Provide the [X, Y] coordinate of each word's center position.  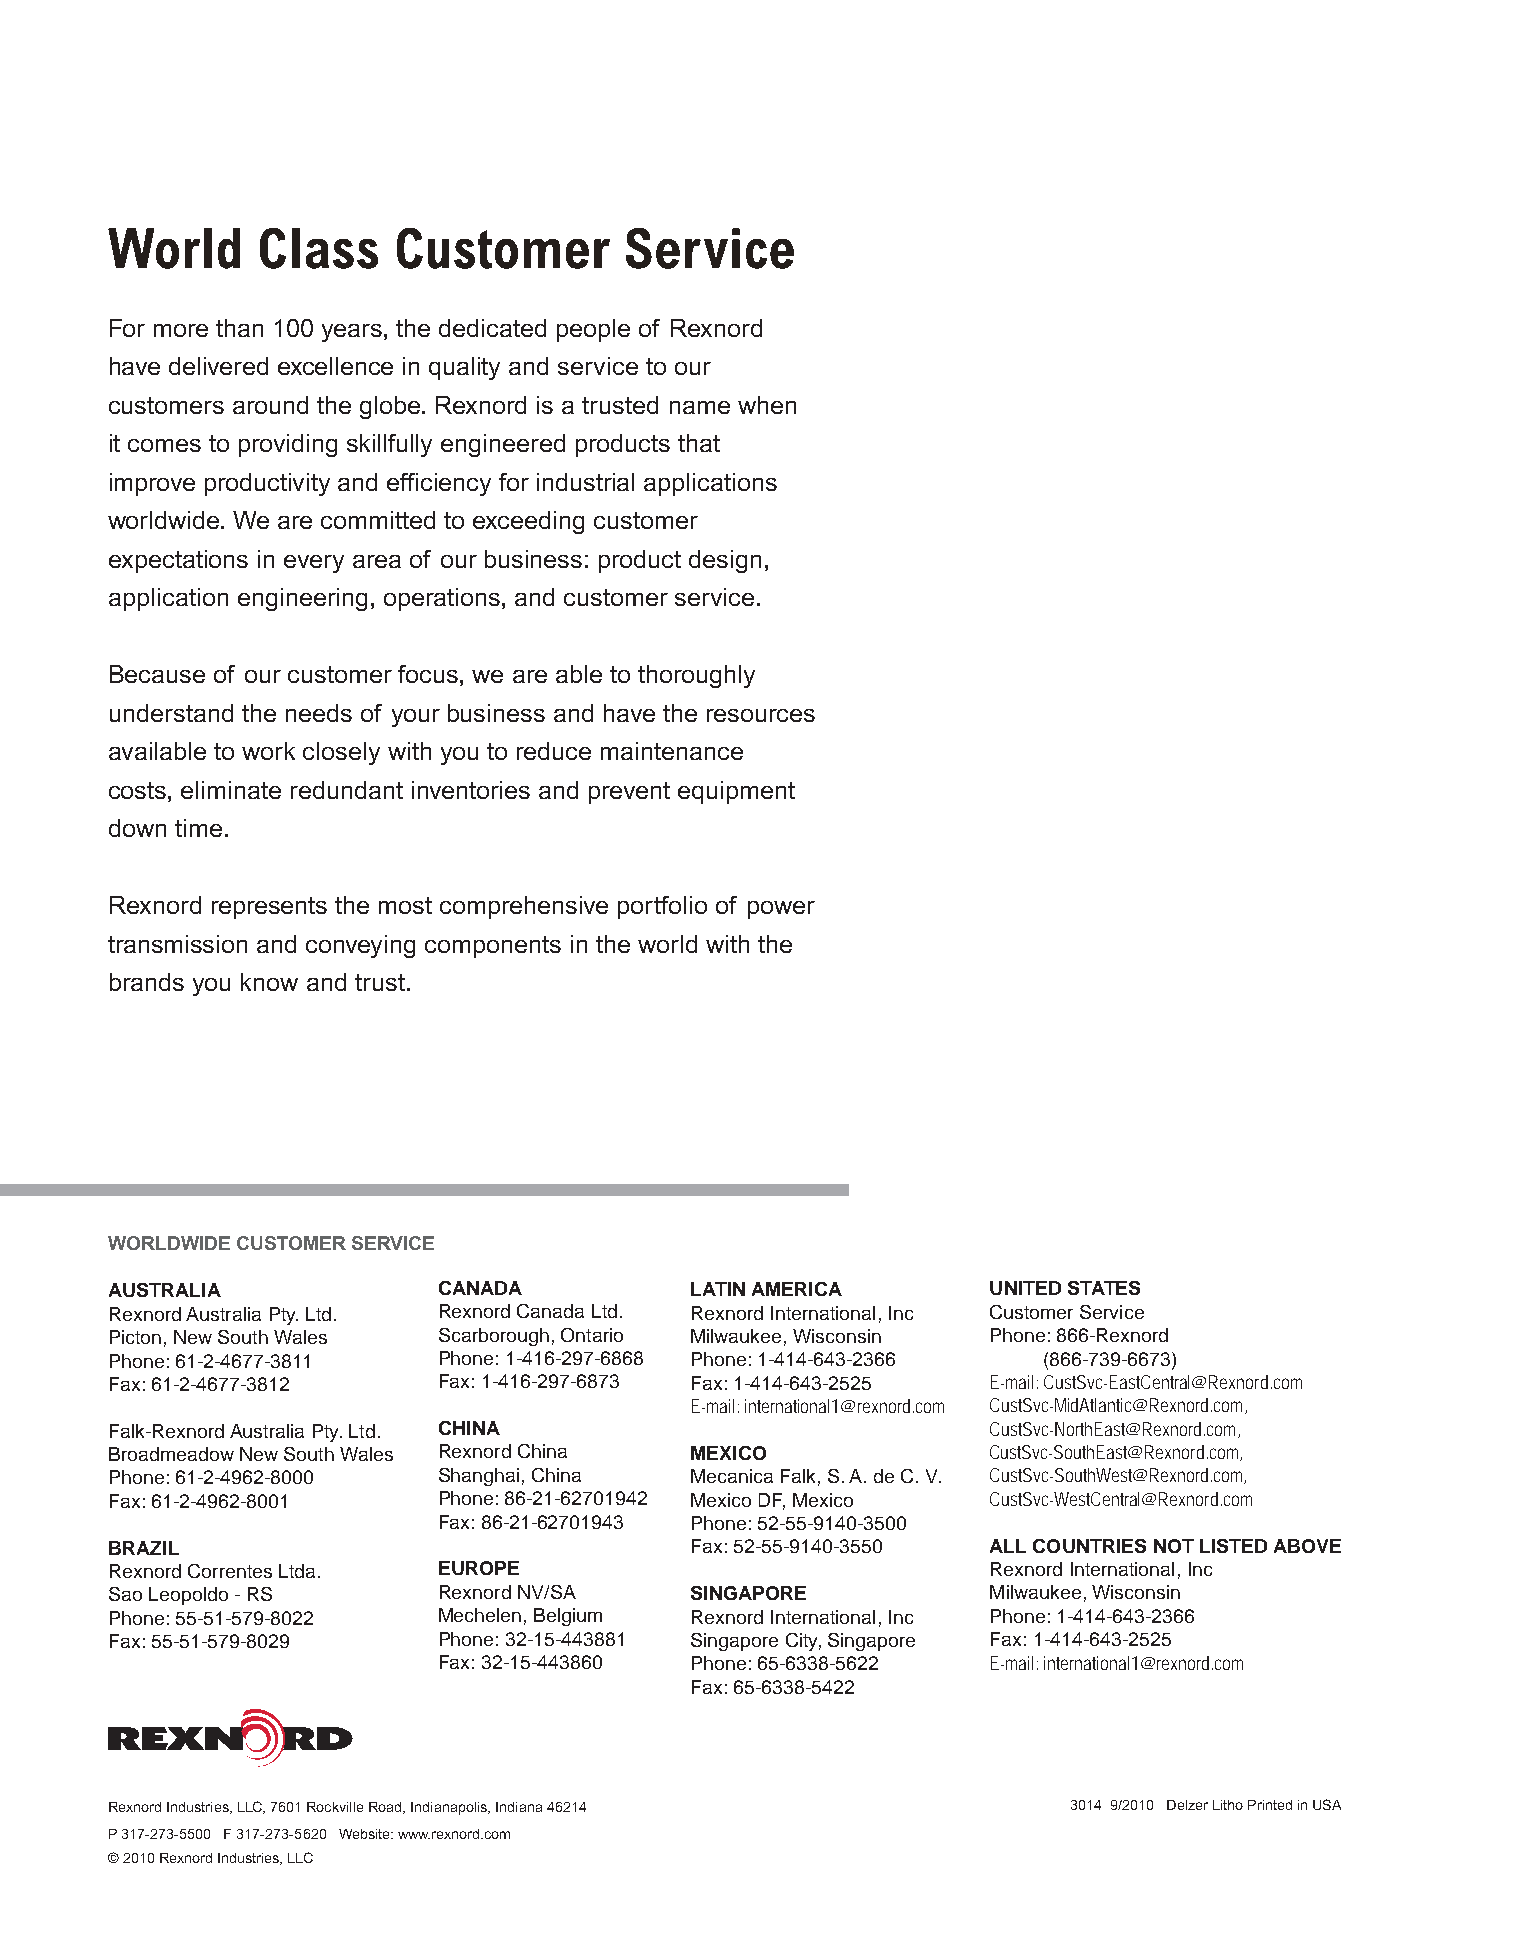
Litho [1228, 1805]
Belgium [568, 1617]
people [593, 330]
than [239, 328]
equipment [736, 792]
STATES [1104, 1288]
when [767, 405]
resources [761, 715]
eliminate [231, 790]
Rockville [335, 1807]
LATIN [718, 1289]
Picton [135, 1337]
